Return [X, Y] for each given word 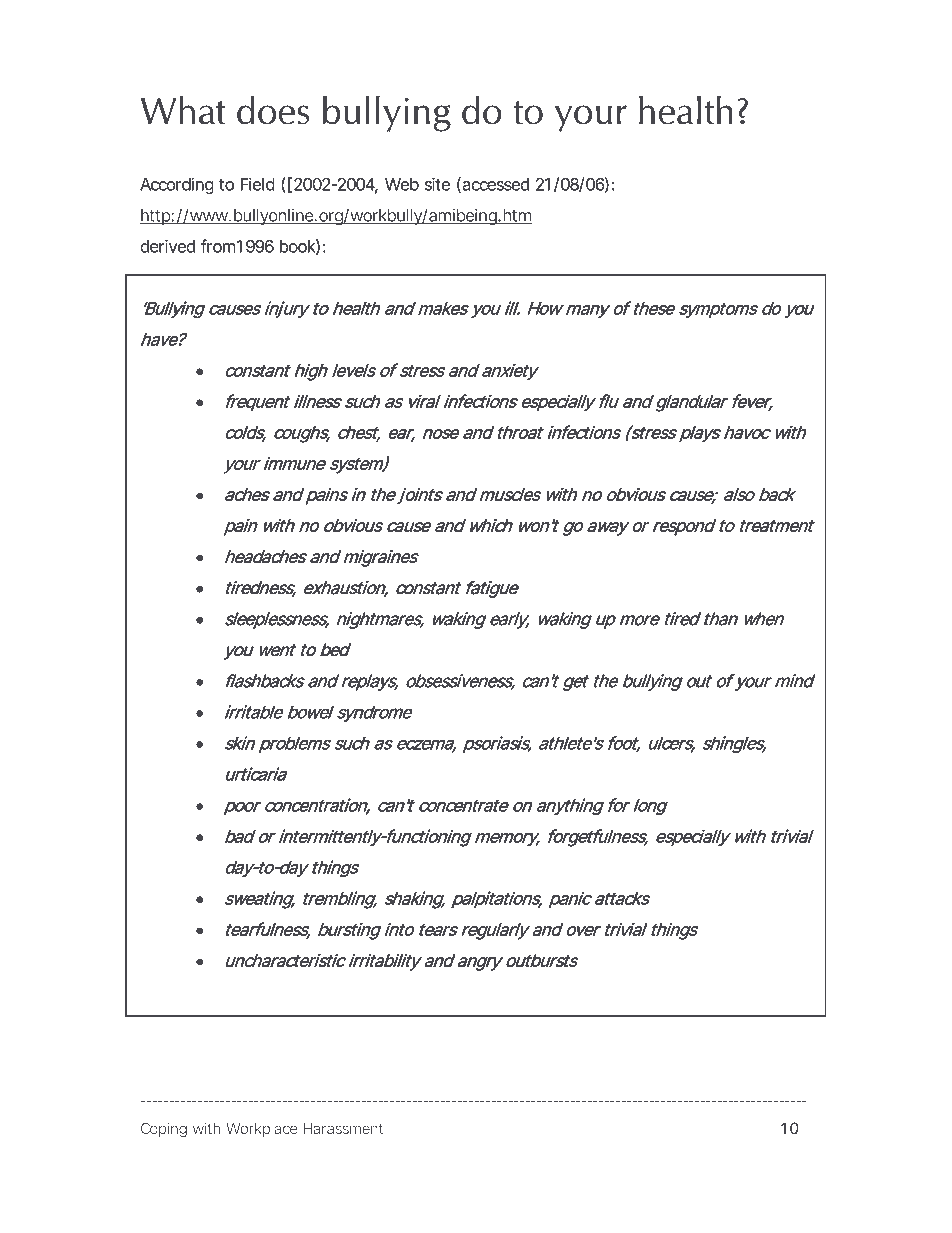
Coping [164, 1130]
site [437, 184]
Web [402, 184]
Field [258, 184]
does [273, 110]
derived [167, 246]
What [183, 110]
